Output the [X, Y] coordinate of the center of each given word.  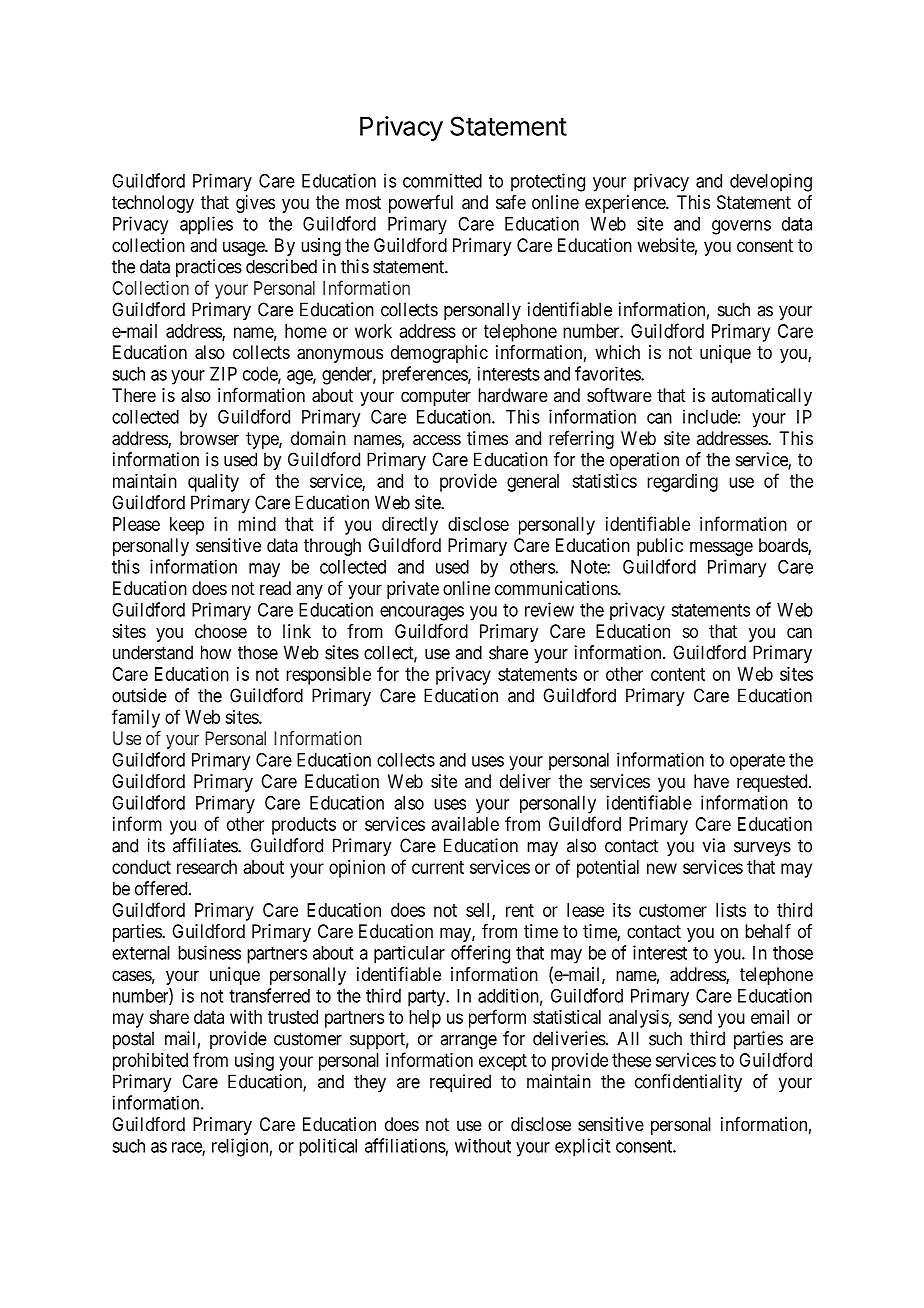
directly [410, 526]
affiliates [206, 845]
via [714, 845]
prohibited [150, 1062]
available [465, 824]
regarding [682, 483]
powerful [421, 204]
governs [741, 227]
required [460, 1083]
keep [187, 526]
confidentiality [688, 1083]
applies [206, 225]
